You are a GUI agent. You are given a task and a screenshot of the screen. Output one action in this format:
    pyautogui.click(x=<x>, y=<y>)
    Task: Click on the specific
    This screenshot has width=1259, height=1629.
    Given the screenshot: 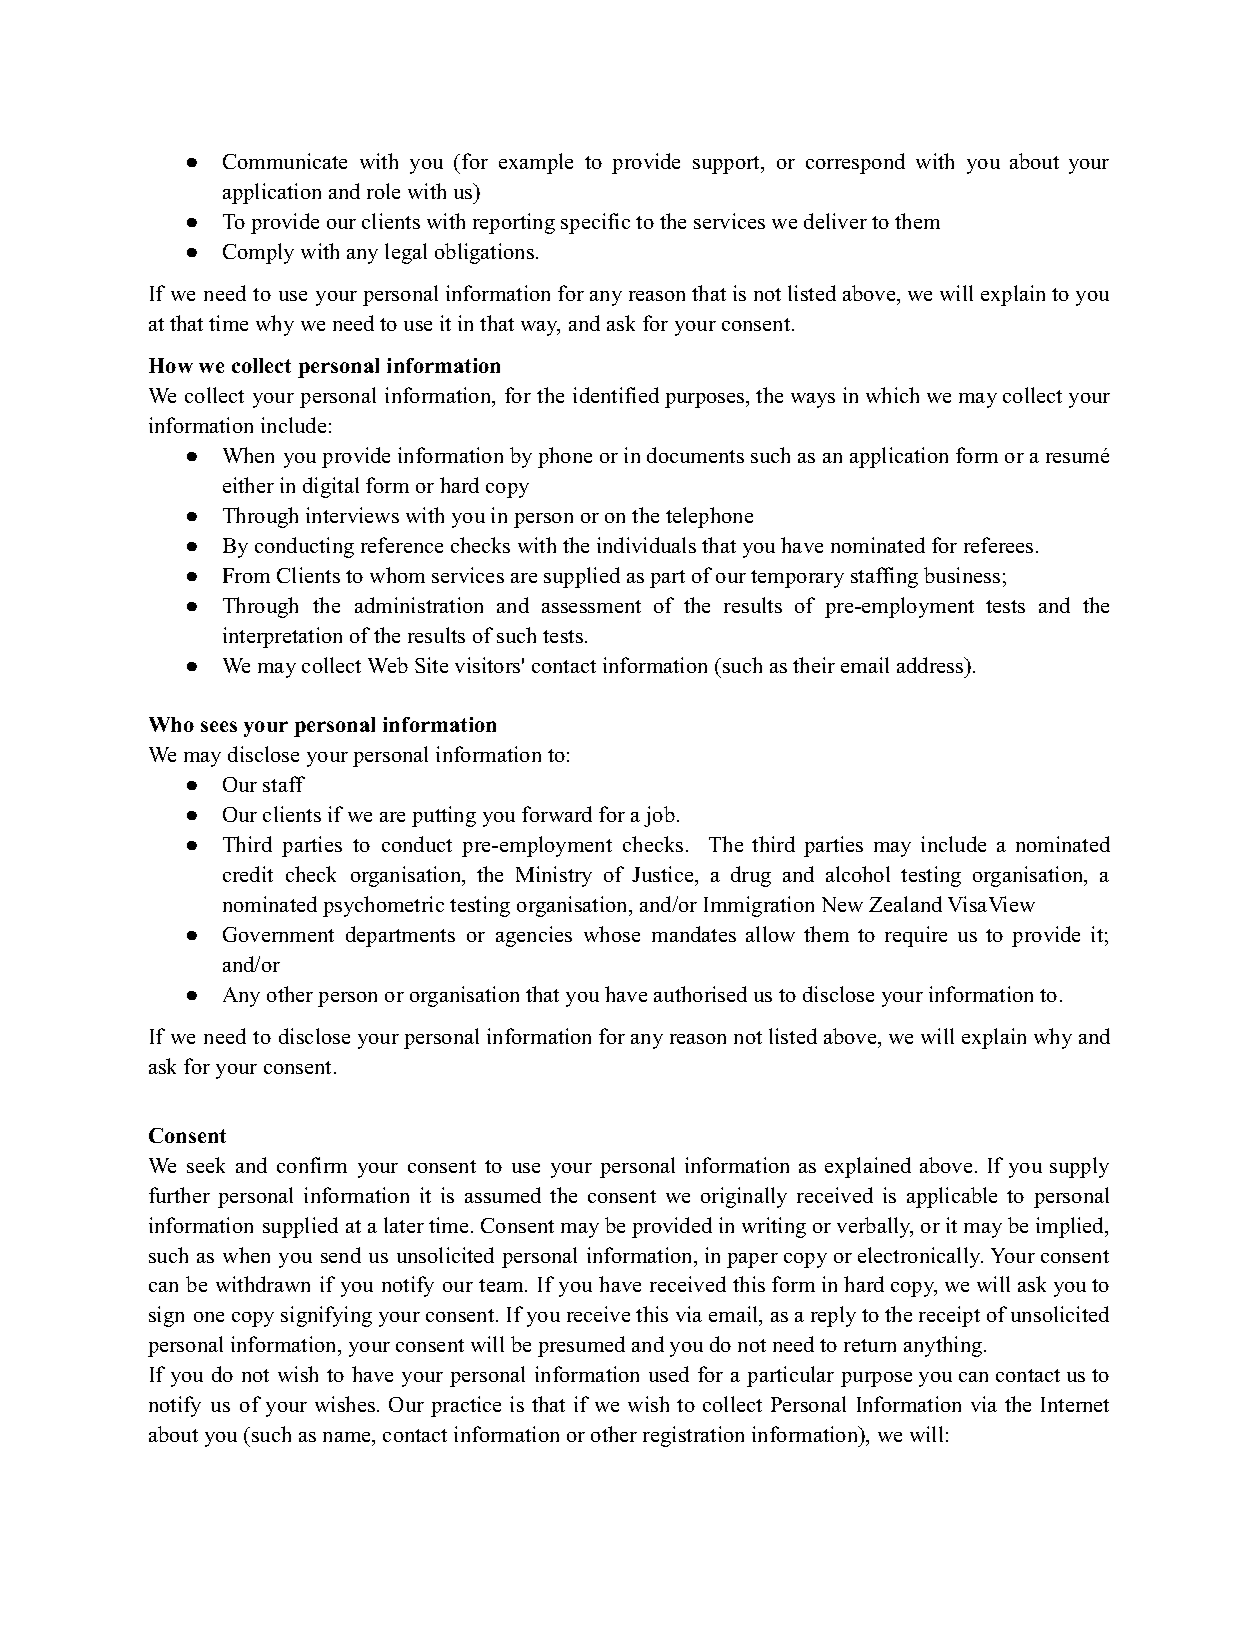 What is the action you would take?
    pyautogui.click(x=595, y=223)
